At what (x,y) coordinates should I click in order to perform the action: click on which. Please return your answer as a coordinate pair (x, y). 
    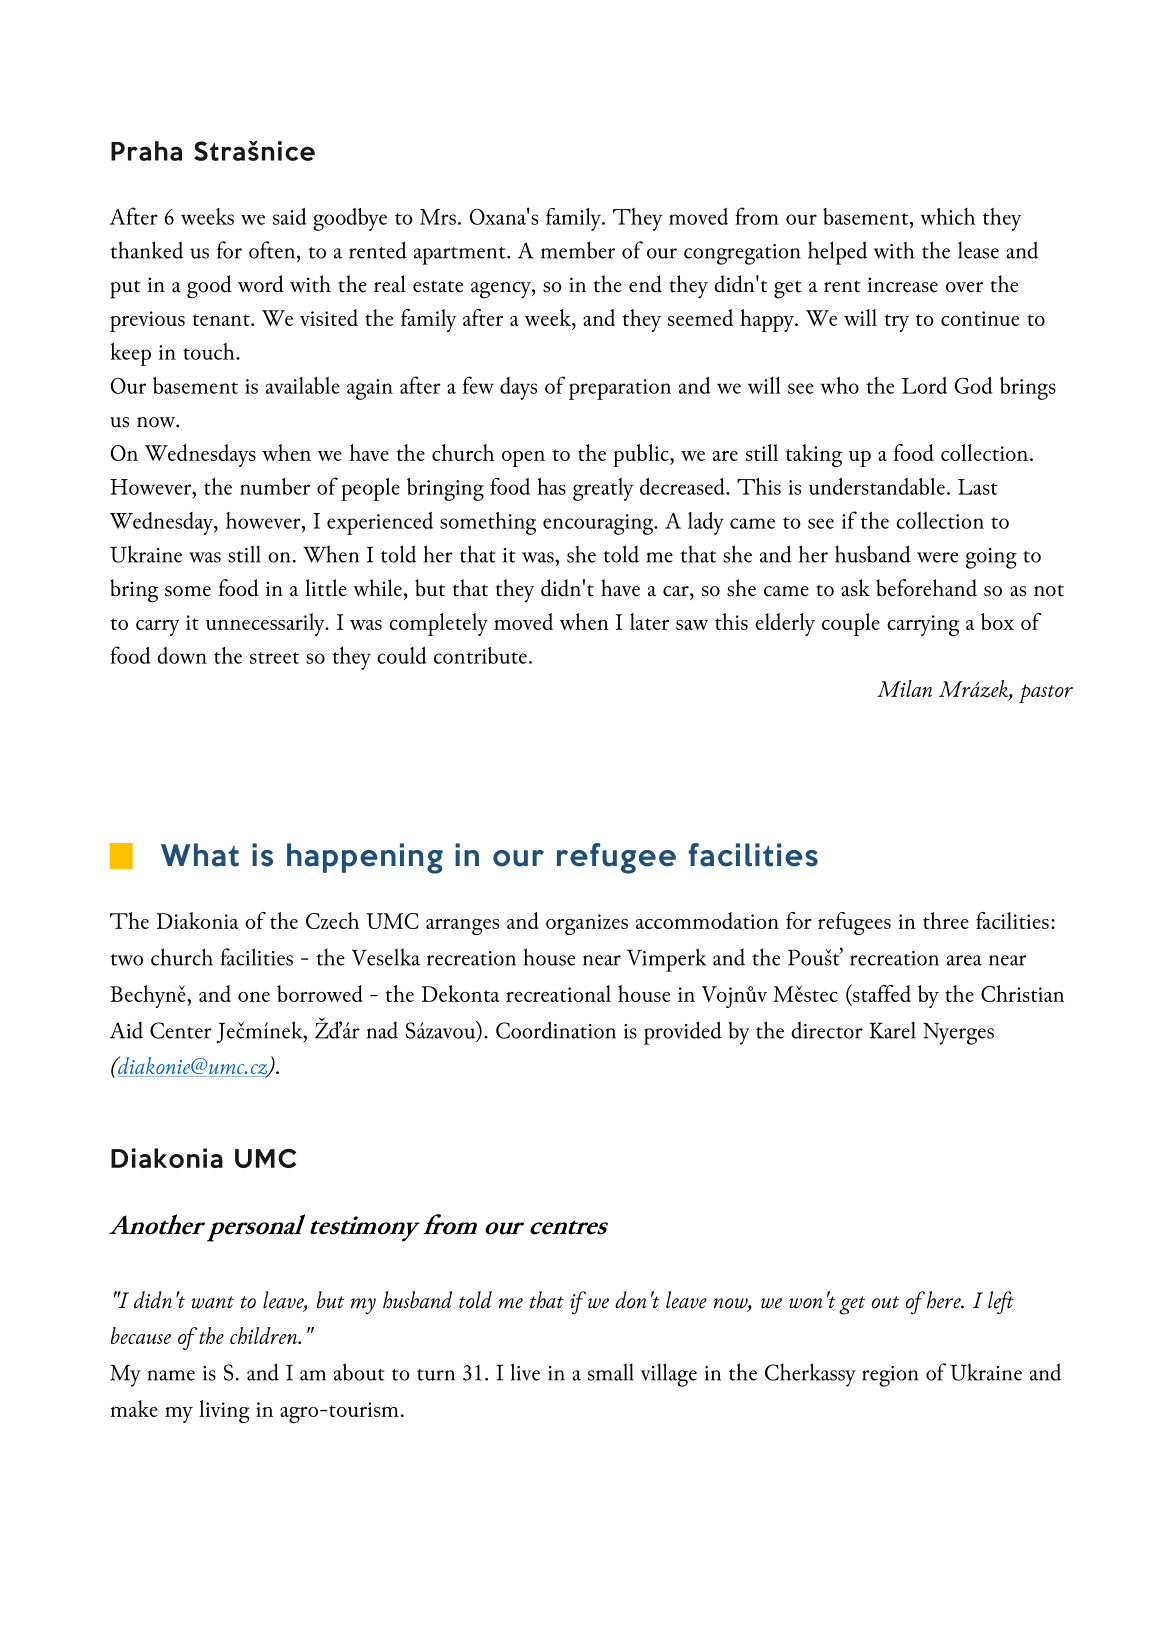
    Looking at the image, I should click on (947, 216).
